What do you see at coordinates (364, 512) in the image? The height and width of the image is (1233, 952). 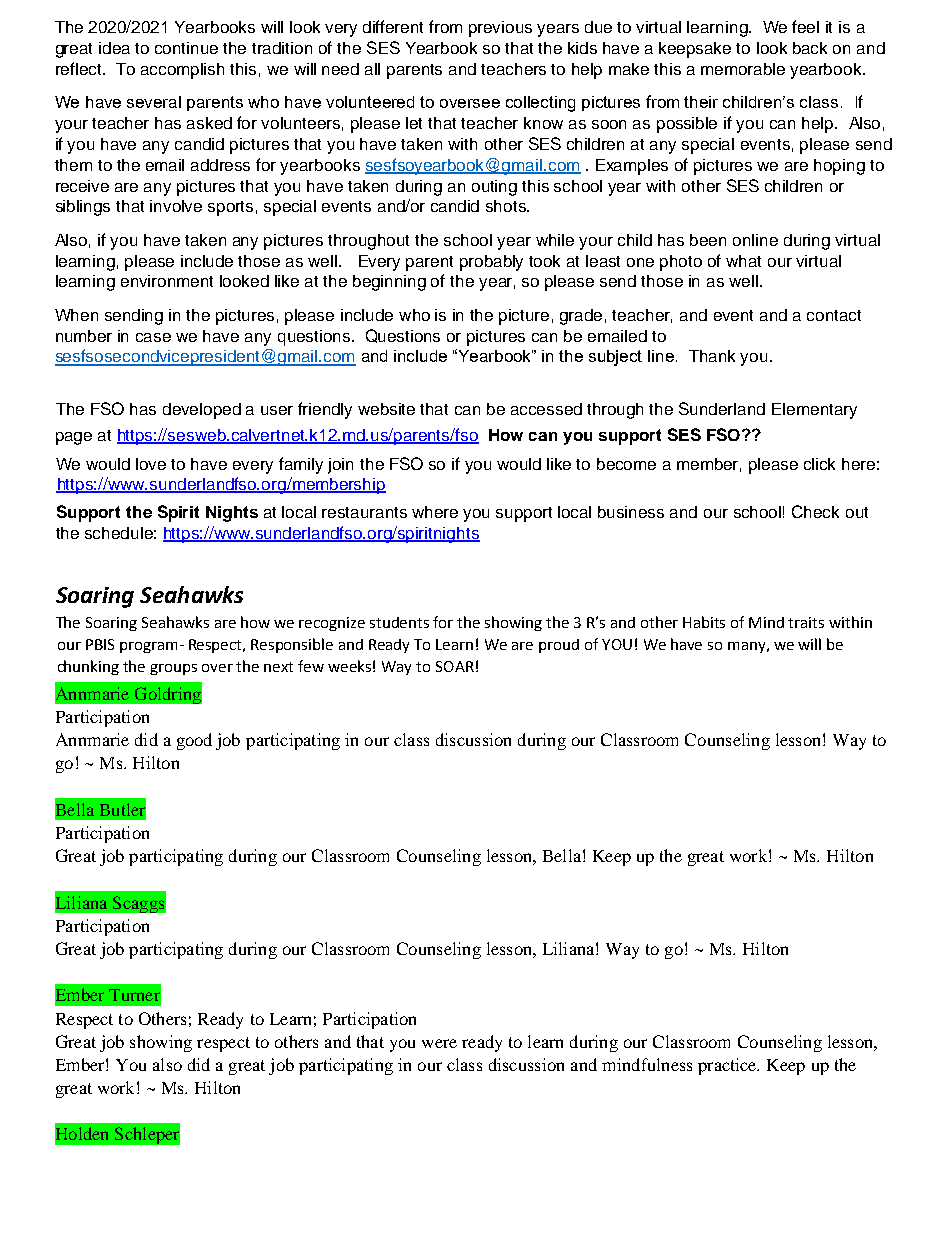 I see `restaurants` at bounding box center [364, 512].
